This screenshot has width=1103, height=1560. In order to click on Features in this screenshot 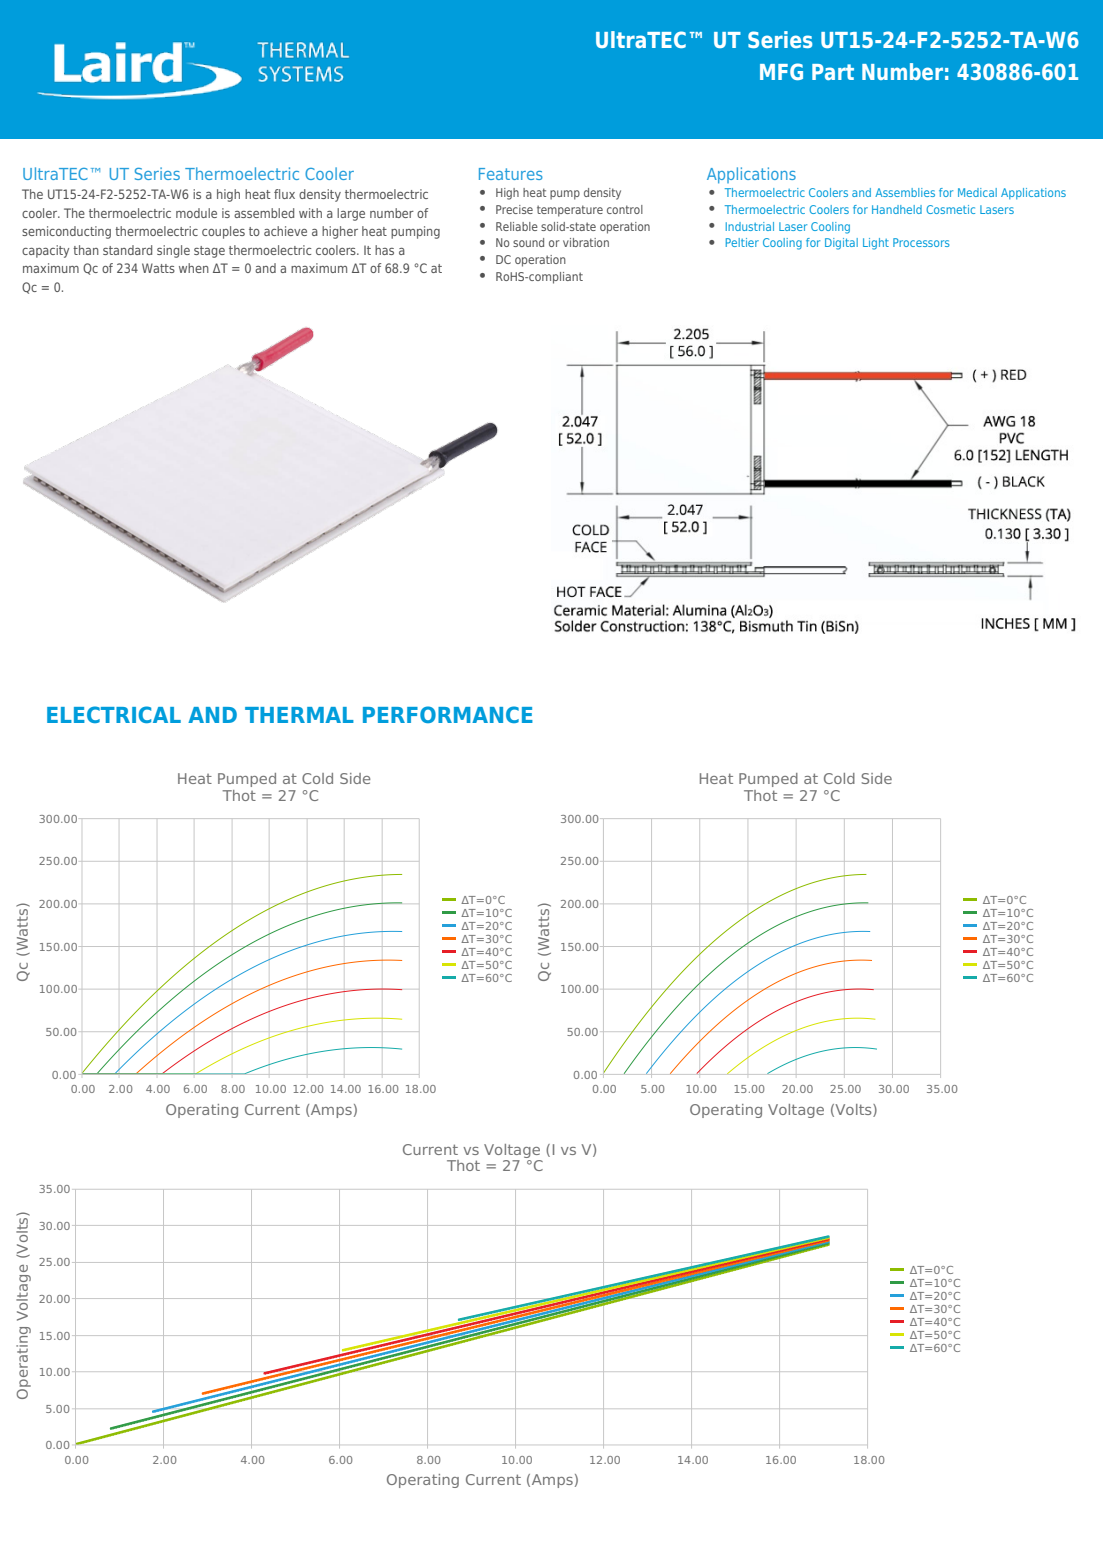, I will do `click(511, 174)`.
